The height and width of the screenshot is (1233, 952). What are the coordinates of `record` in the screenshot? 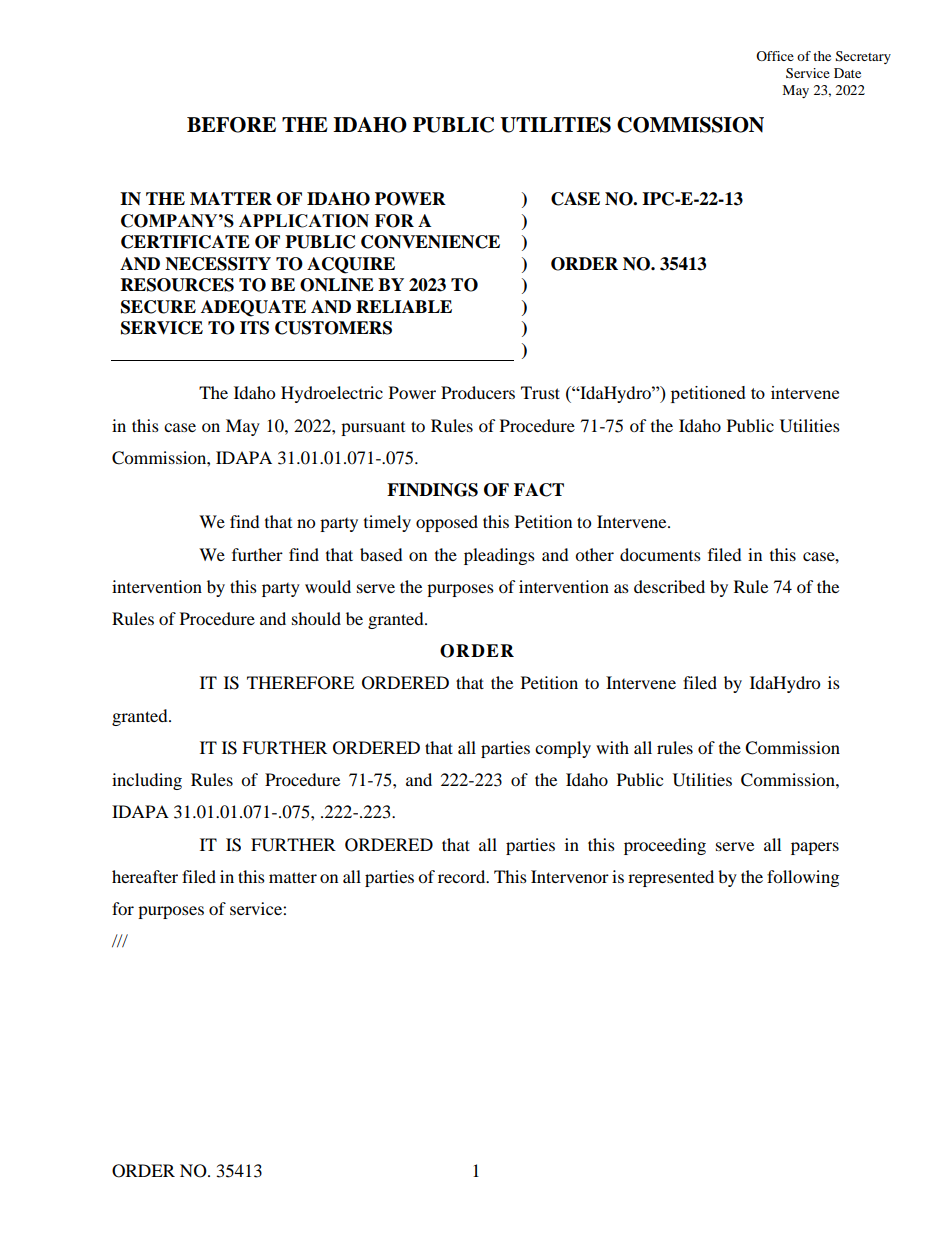 It's located at (463, 876).
